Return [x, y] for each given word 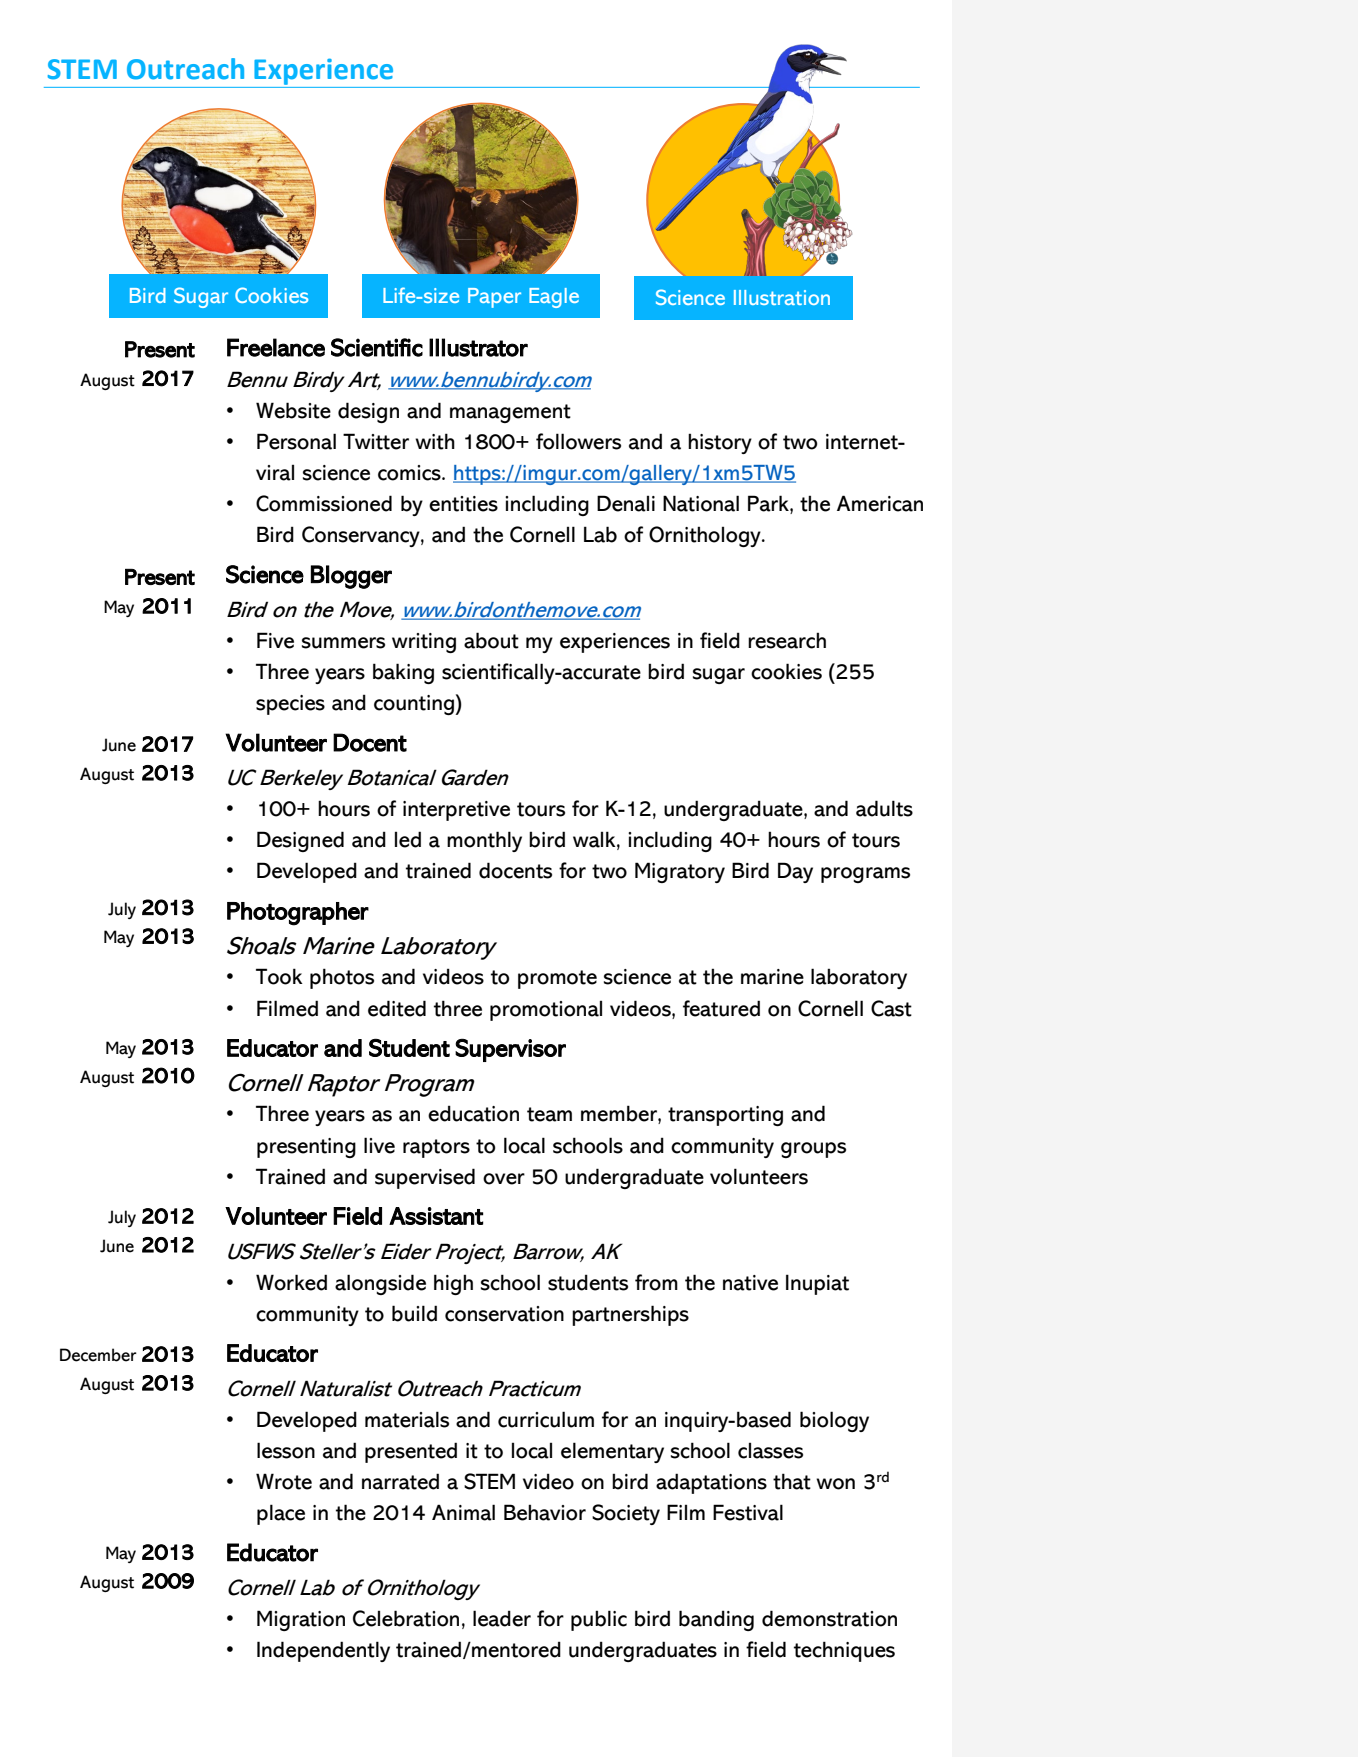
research [787, 640]
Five [275, 640]
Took [279, 976]
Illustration [782, 297]
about [491, 640]
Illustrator [478, 347]
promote [557, 979]
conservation [504, 1314]
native [750, 1283]
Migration [301, 1620]
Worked [291, 1282]
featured [721, 1008]
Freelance [276, 347]
